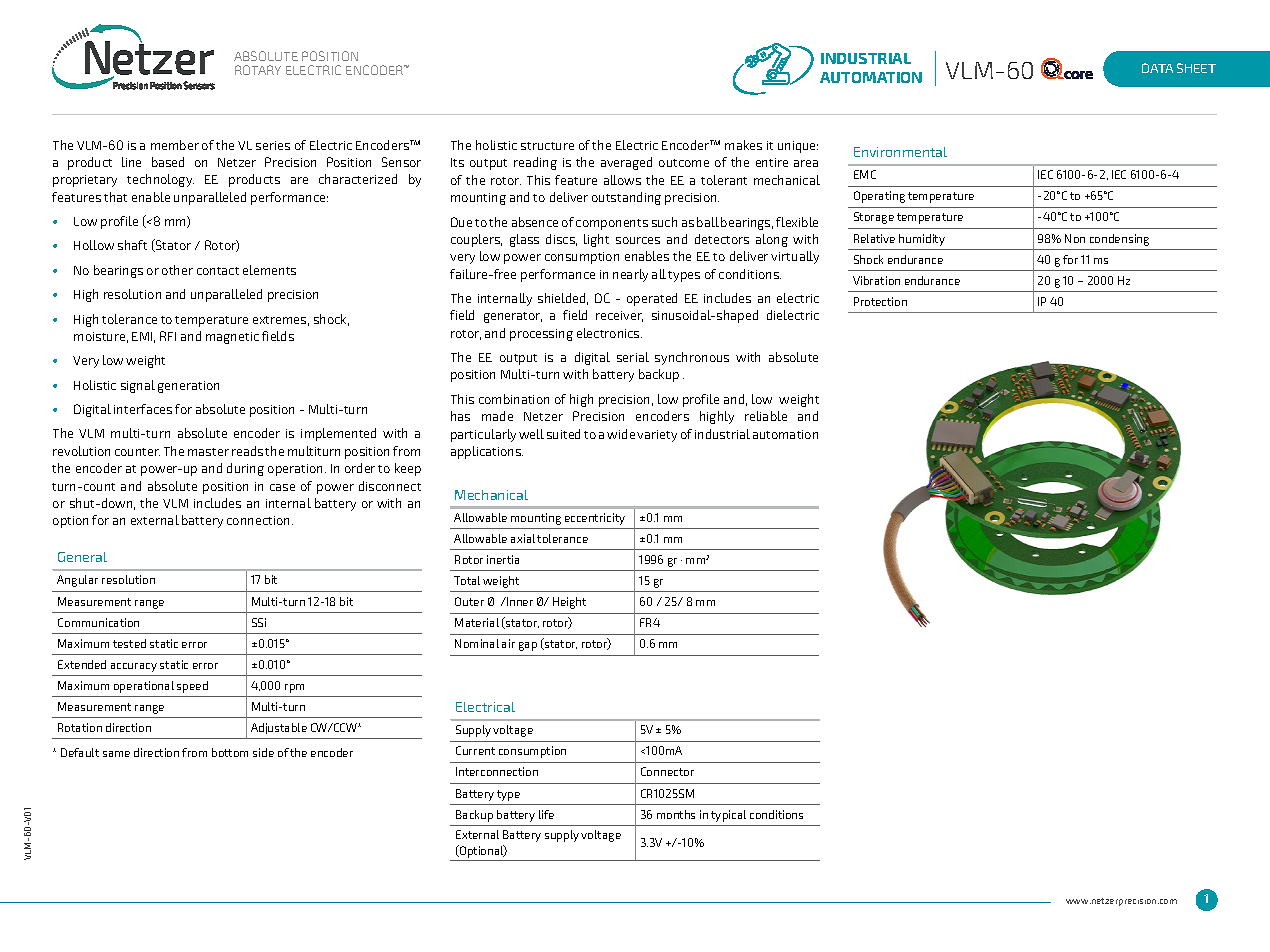 Image resolution: width=1270 pixels, height=952 pixels. Describe the element at coordinates (547, 146) in the document. I see `structure` at that location.
